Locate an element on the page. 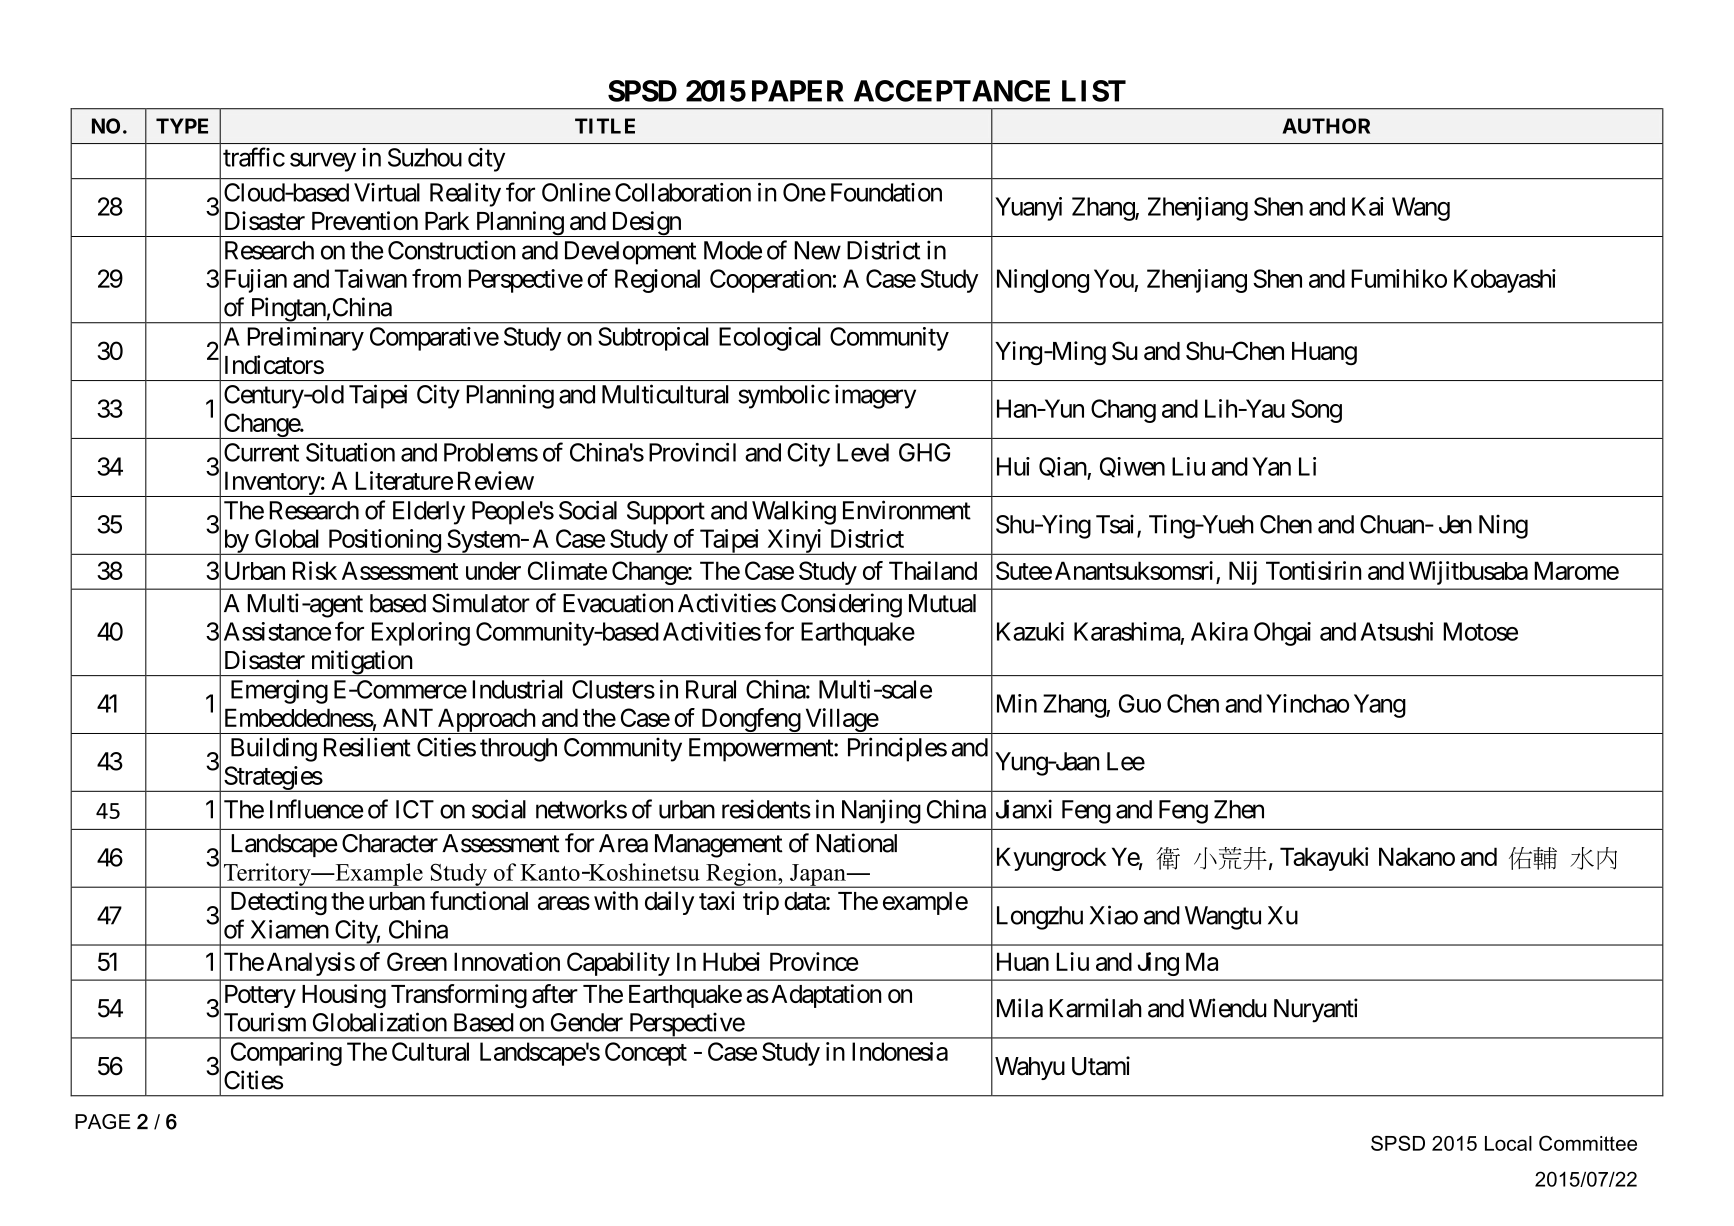  imagery is located at coordinates (875, 396).
